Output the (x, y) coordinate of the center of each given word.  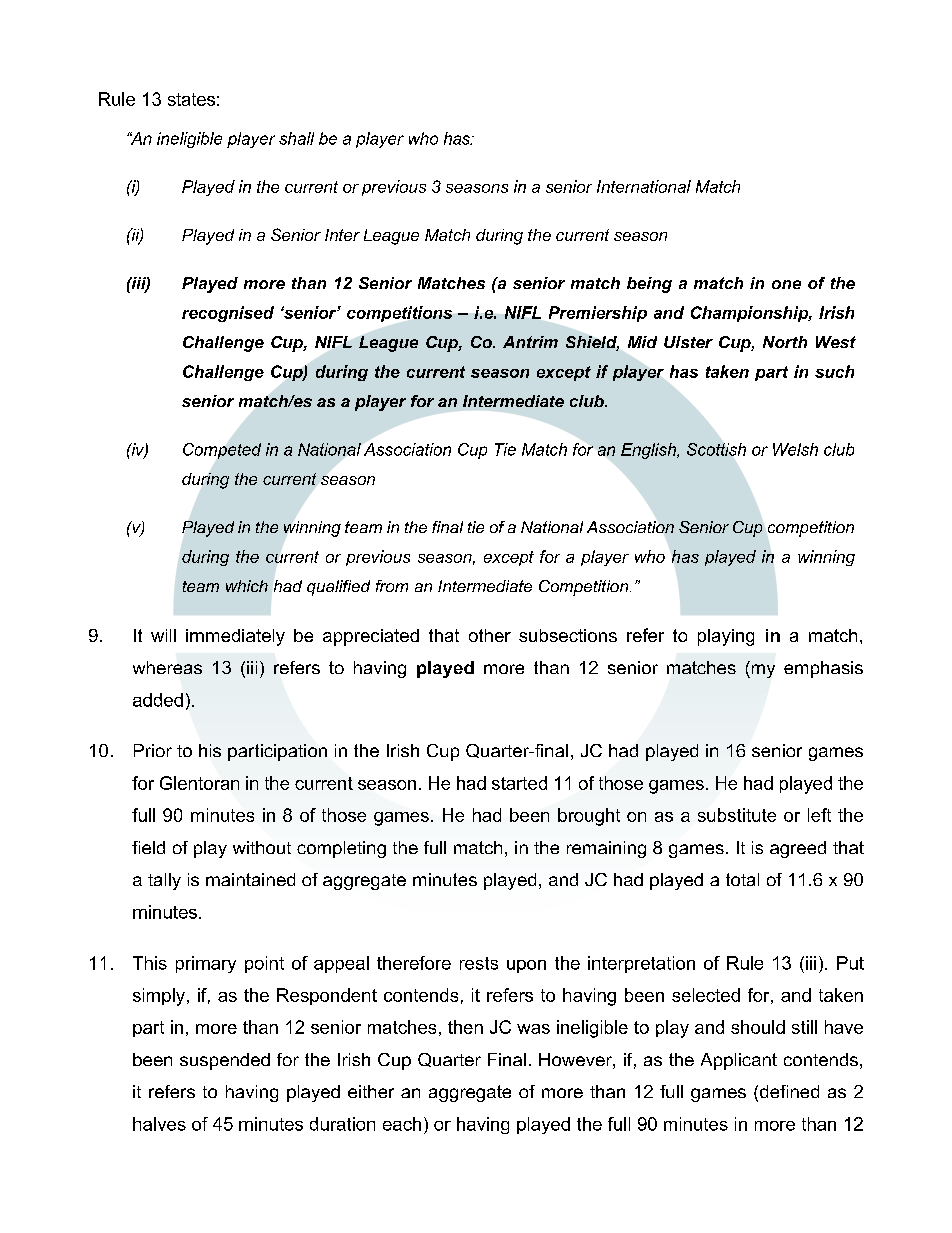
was (533, 1029)
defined (789, 1091)
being (649, 285)
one (786, 284)
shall (296, 138)
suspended (225, 1061)
